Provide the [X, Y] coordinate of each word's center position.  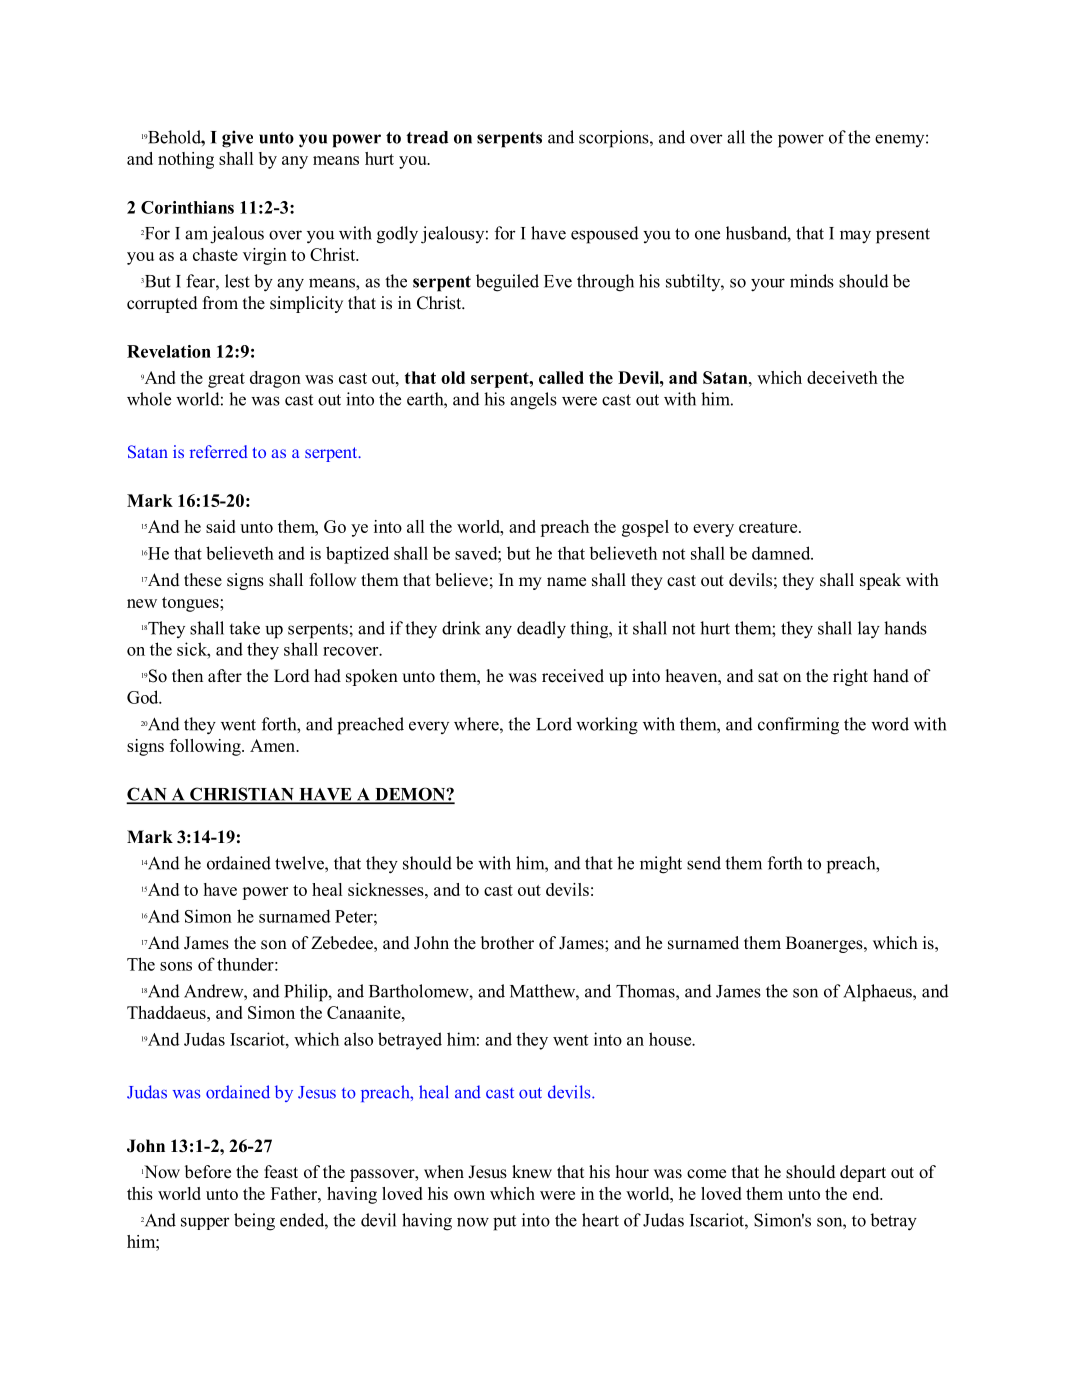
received [573, 676]
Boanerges [825, 944]
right [850, 677]
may [855, 237]
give [237, 139]
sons [176, 966]
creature [769, 527]
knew [532, 1172]
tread [427, 137]
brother [507, 943]
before [208, 1172]
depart [863, 1173]
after [225, 676]
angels [533, 401]
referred [219, 451]
